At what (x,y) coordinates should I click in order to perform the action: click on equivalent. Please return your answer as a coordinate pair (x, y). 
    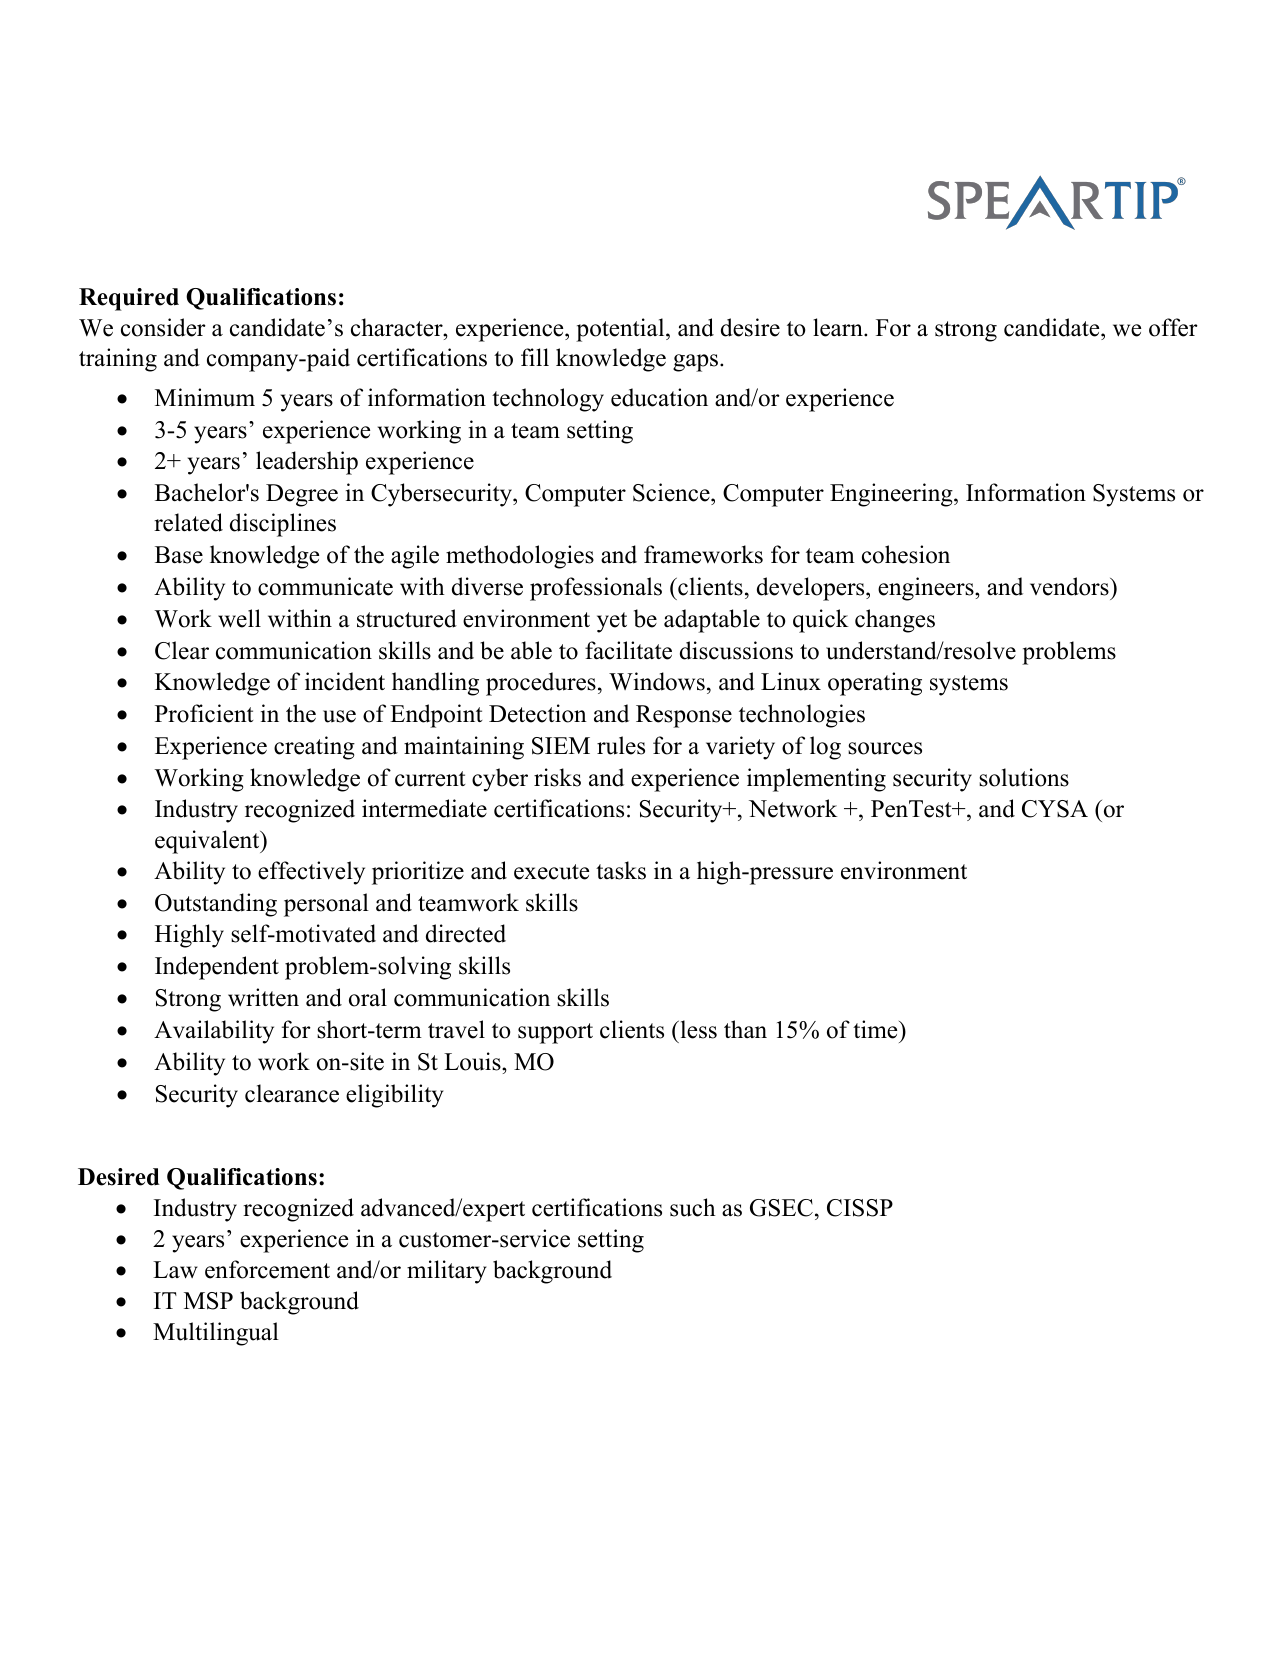
    Looking at the image, I should click on (208, 842).
